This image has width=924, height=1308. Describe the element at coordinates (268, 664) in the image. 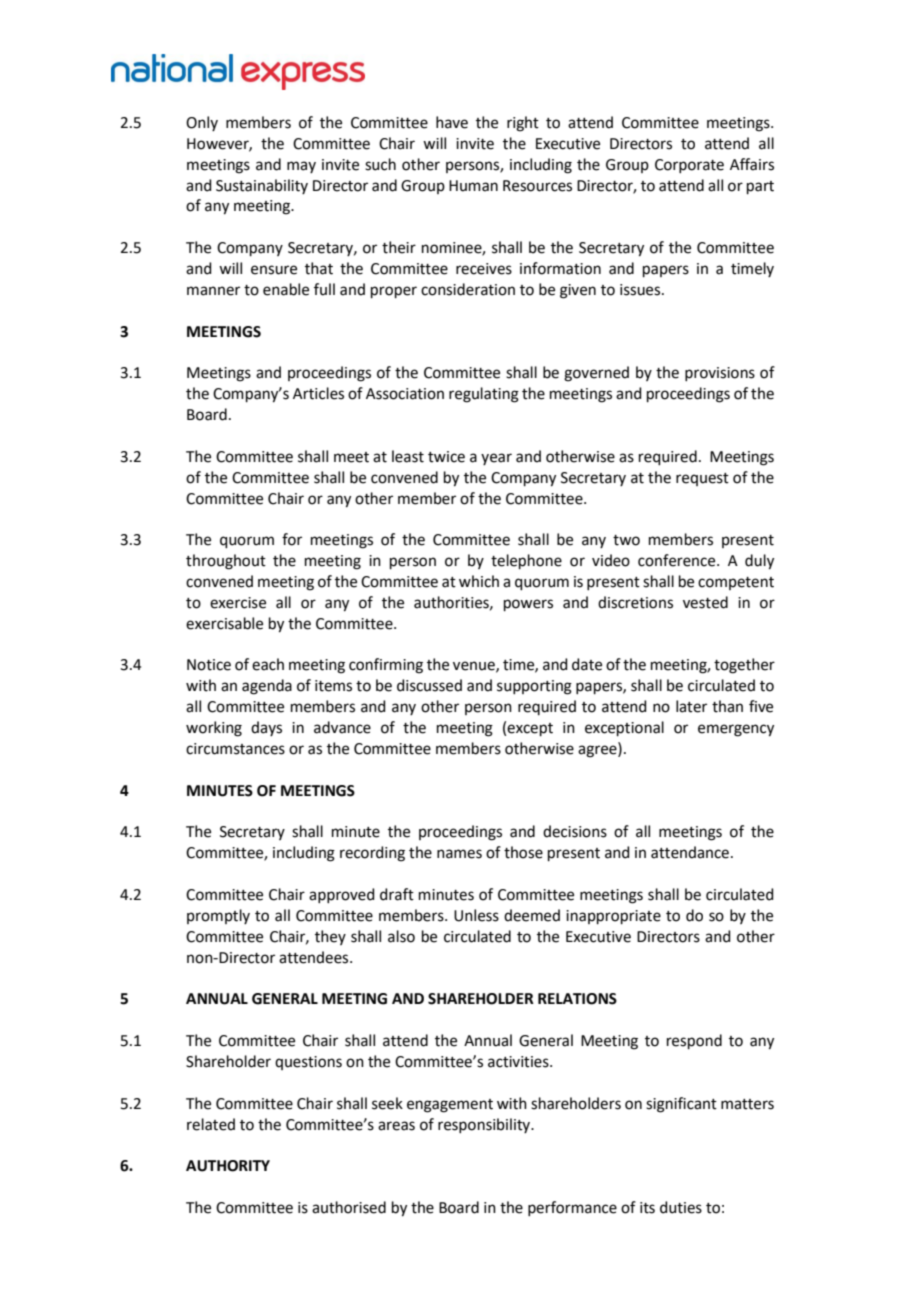

I see `each` at that location.
